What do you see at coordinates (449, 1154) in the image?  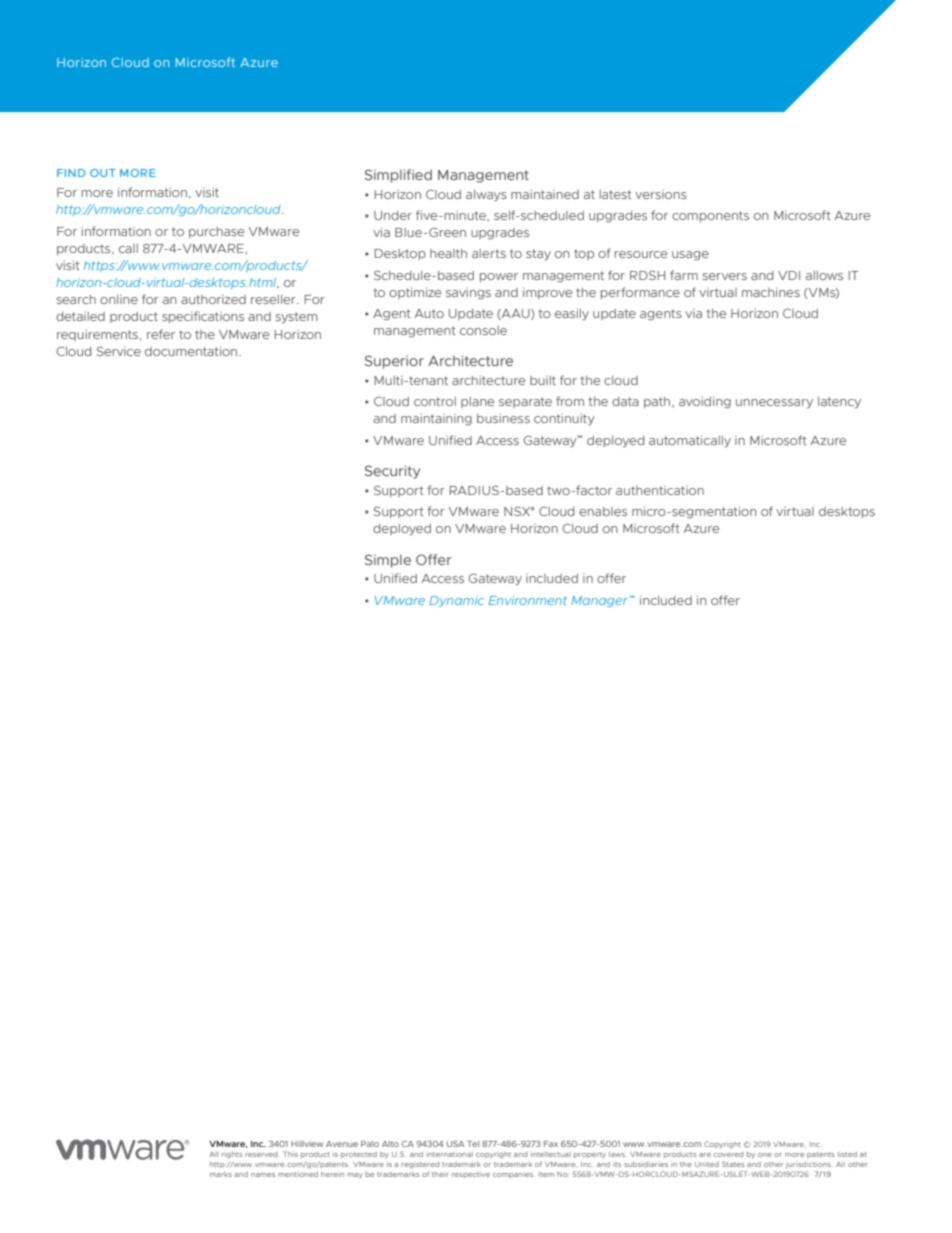 I see `international` at bounding box center [449, 1154].
